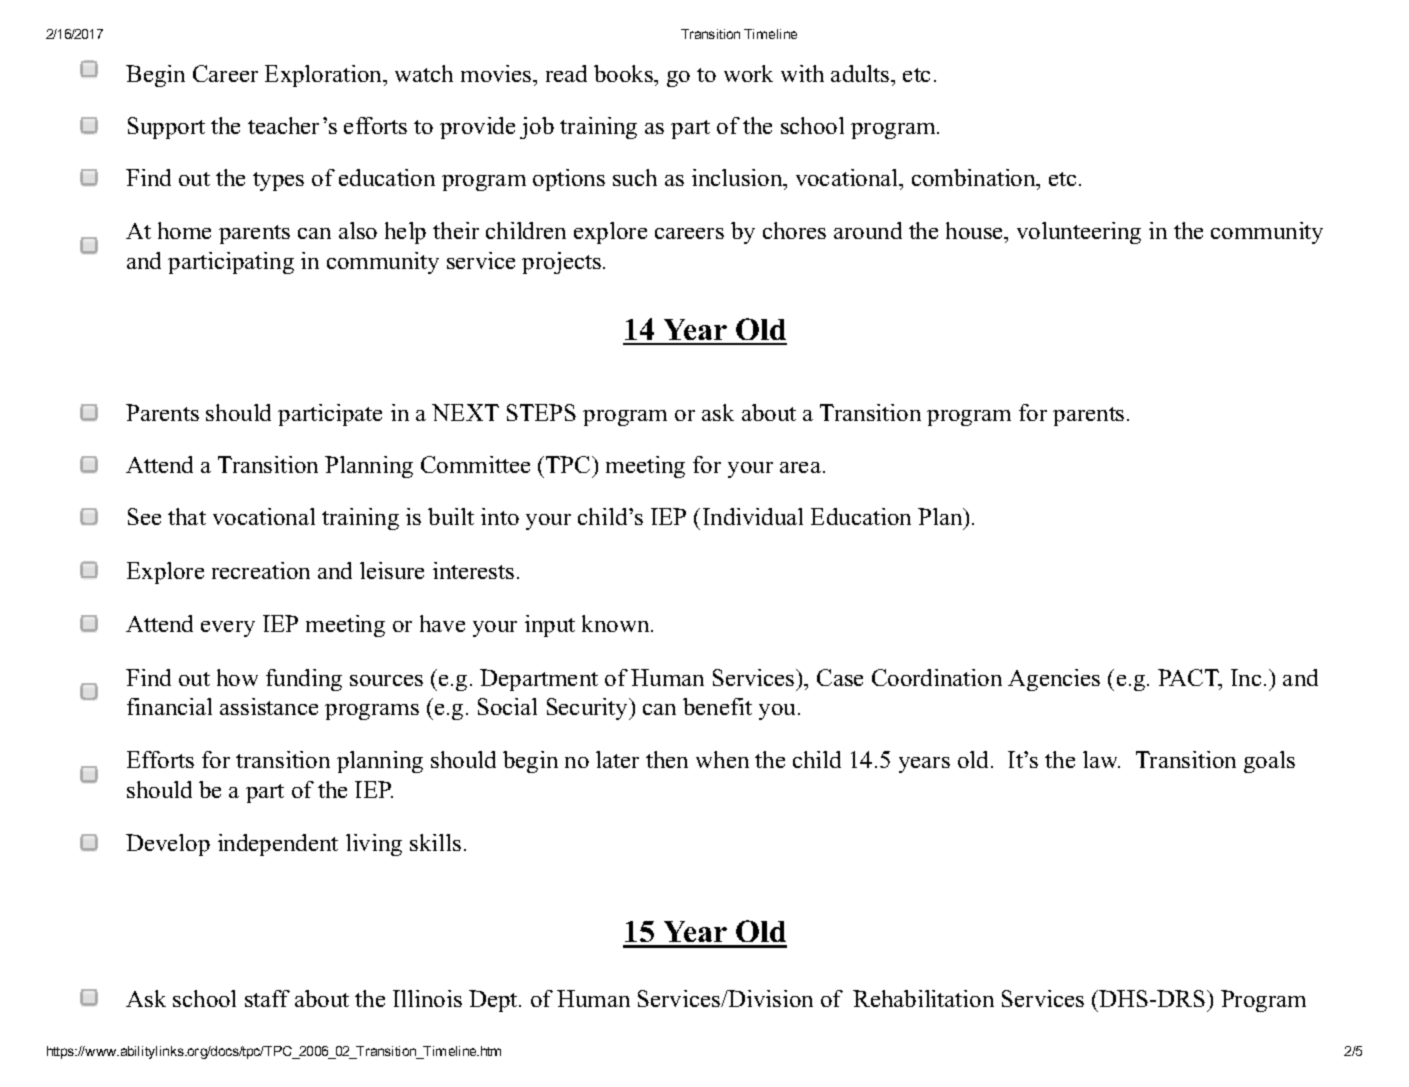 The width and height of the image is (1409, 1087). Describe the element at coordinates (494, 1001) in the image. I see `Dept` at that location.
